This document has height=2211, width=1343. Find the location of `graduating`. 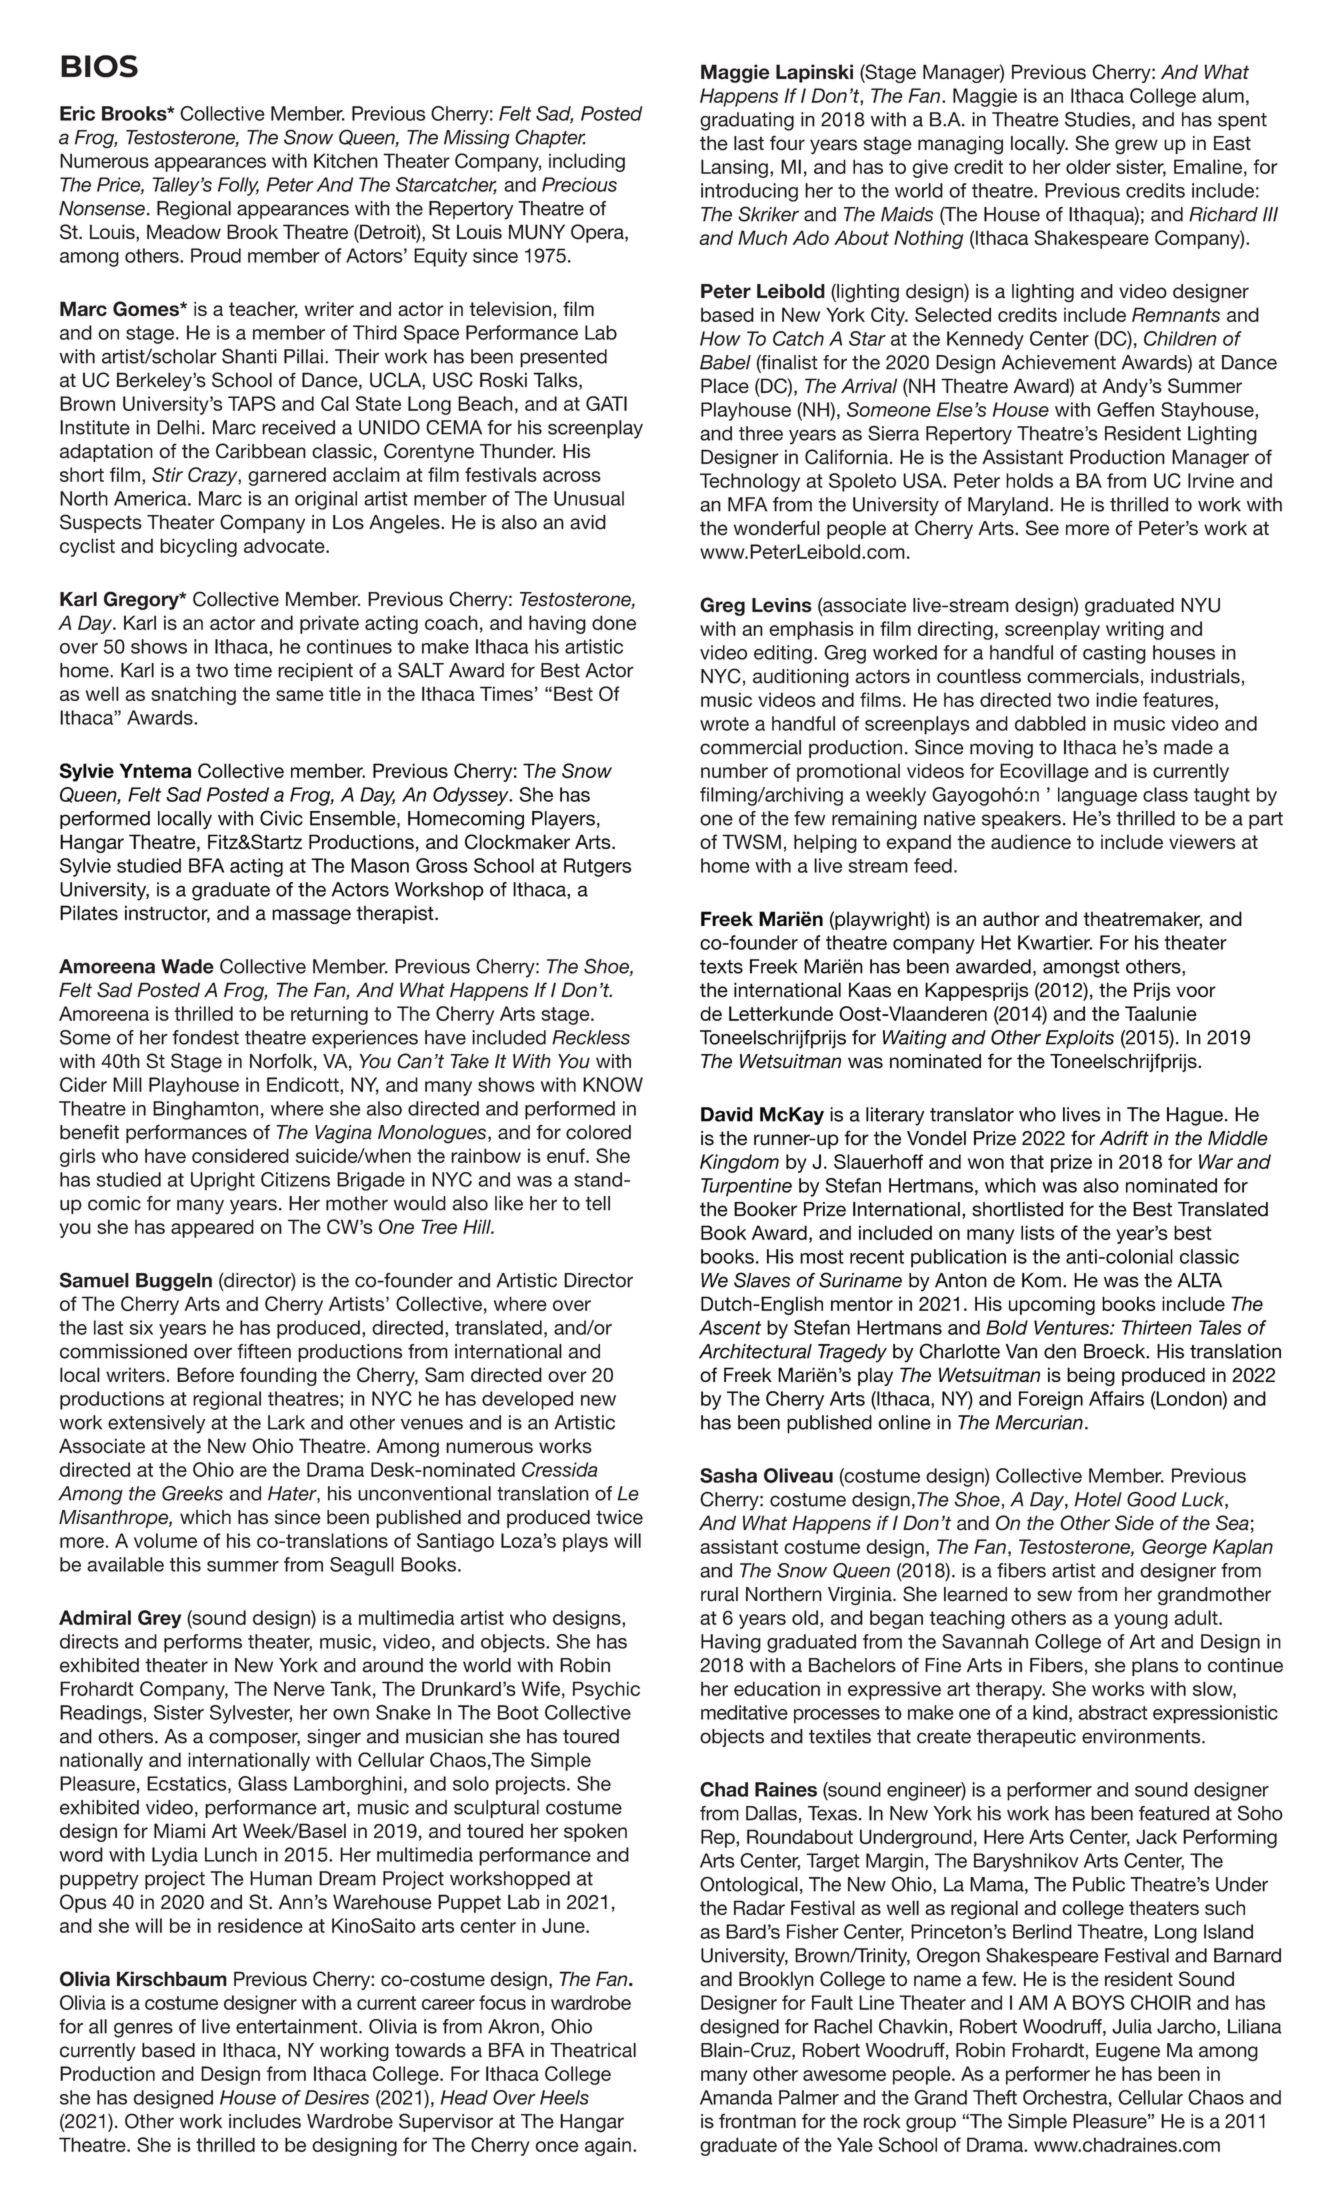

graduating is located at coordinates (747, 121).
